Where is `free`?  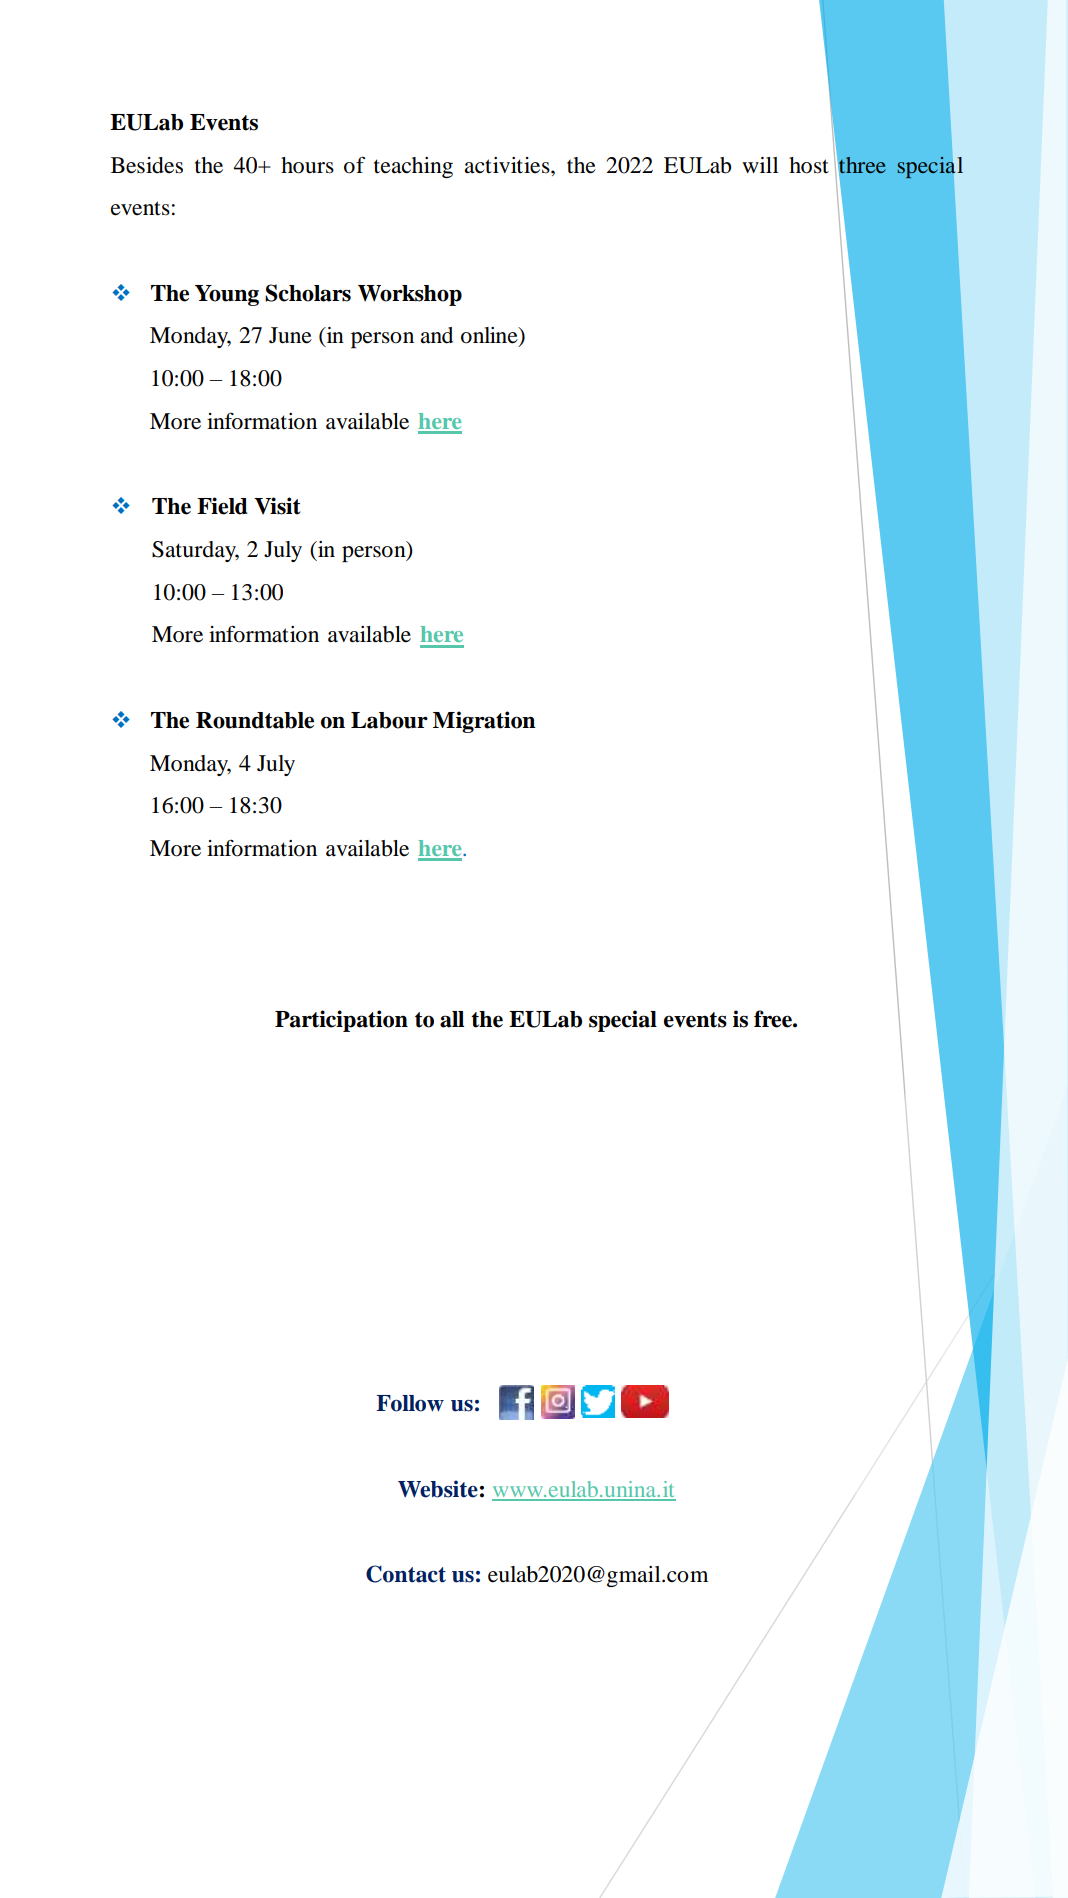 free is located at coordinates (774, 1019).
